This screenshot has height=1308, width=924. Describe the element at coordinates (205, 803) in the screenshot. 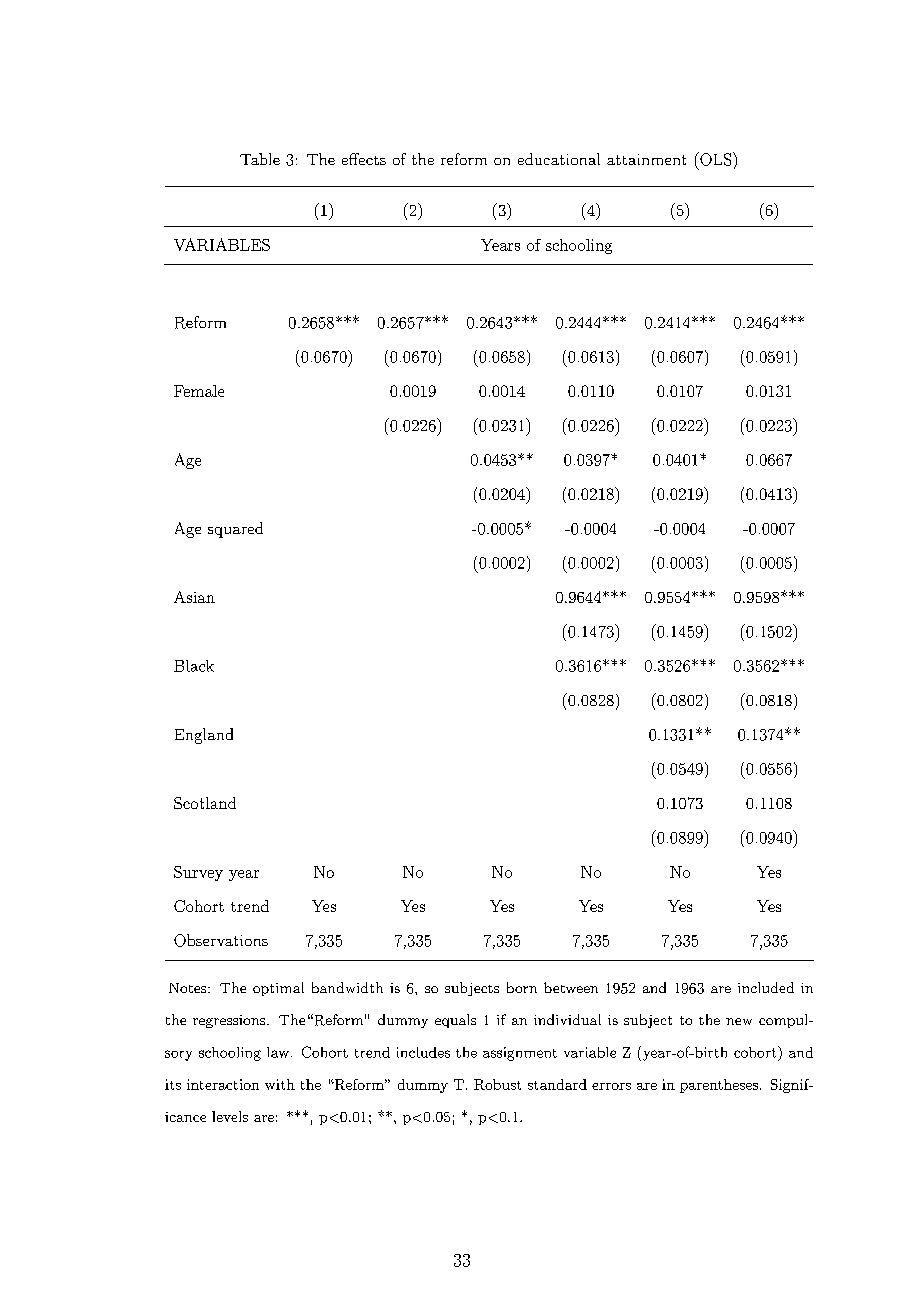

I see `Scotland` at that location.
